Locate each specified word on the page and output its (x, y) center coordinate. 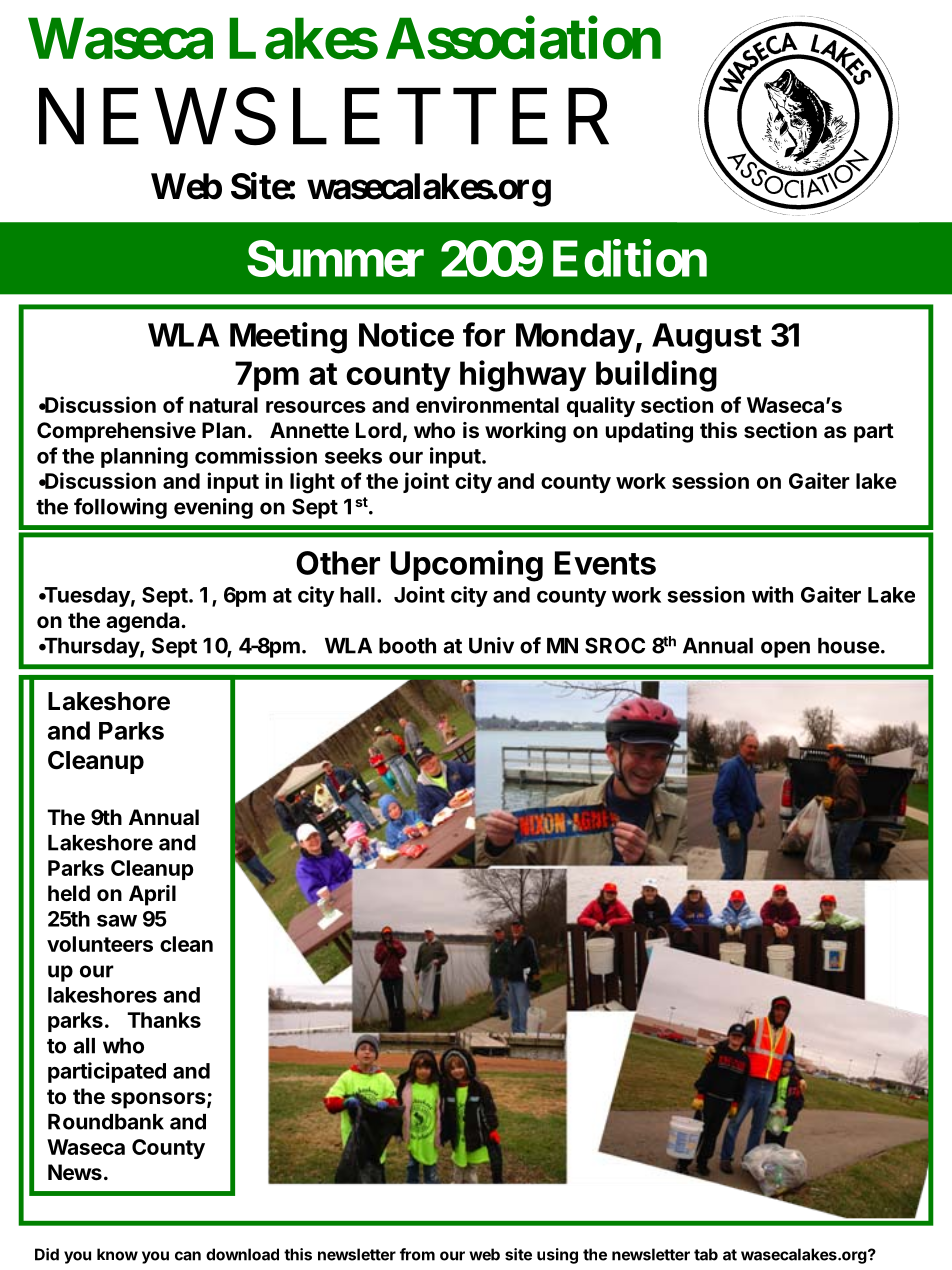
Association (523, 38)
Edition (630, 258)
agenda (144, 622)
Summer (335, 258)
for (484, 334)
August (706, 338)
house (849, 646)
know (117, 1254)
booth (407, 646)
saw (117, 921)
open (785, 649)
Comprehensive (116, 432)
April (152, 895)
